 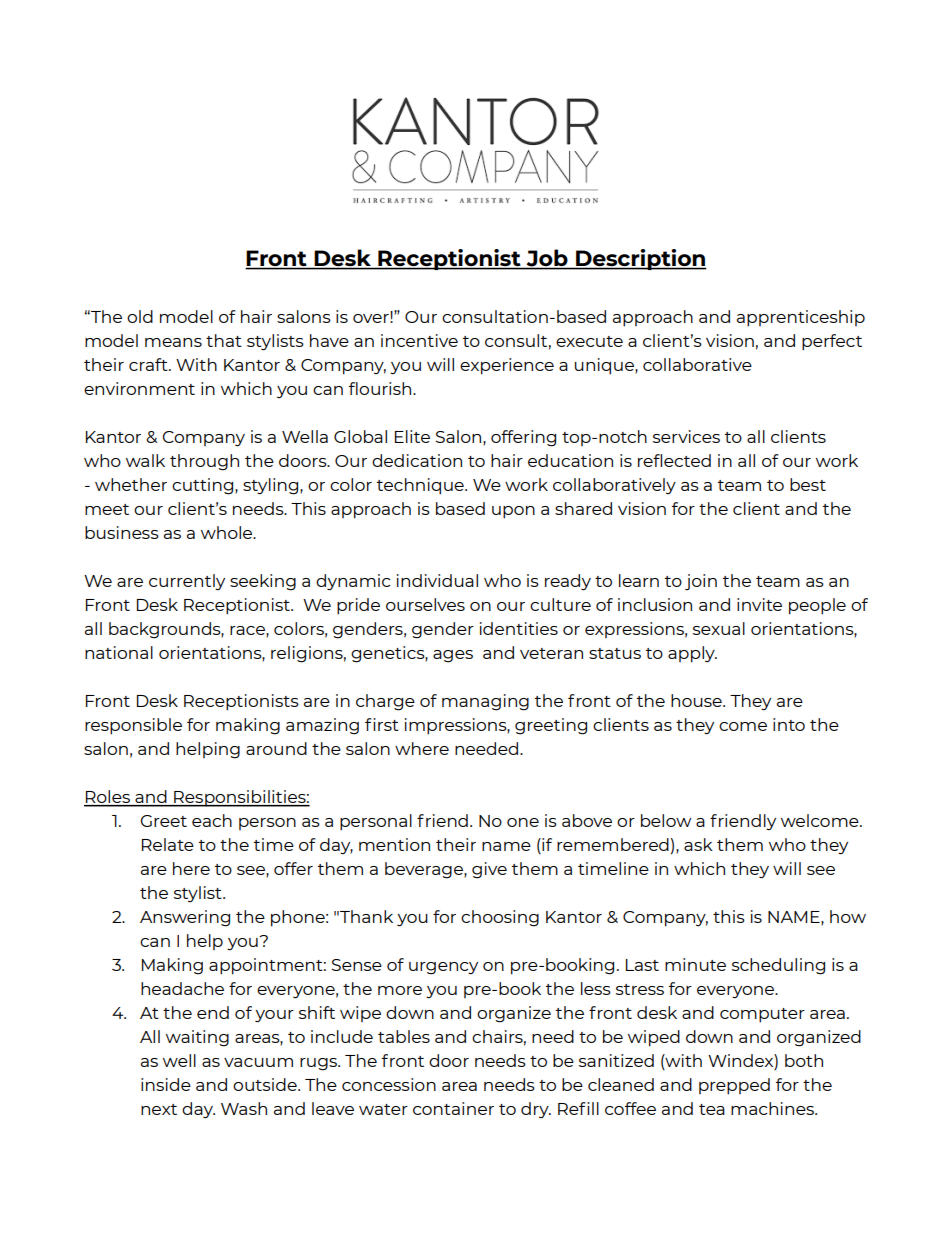 I want to click on old, so click(x=140, y=316).
